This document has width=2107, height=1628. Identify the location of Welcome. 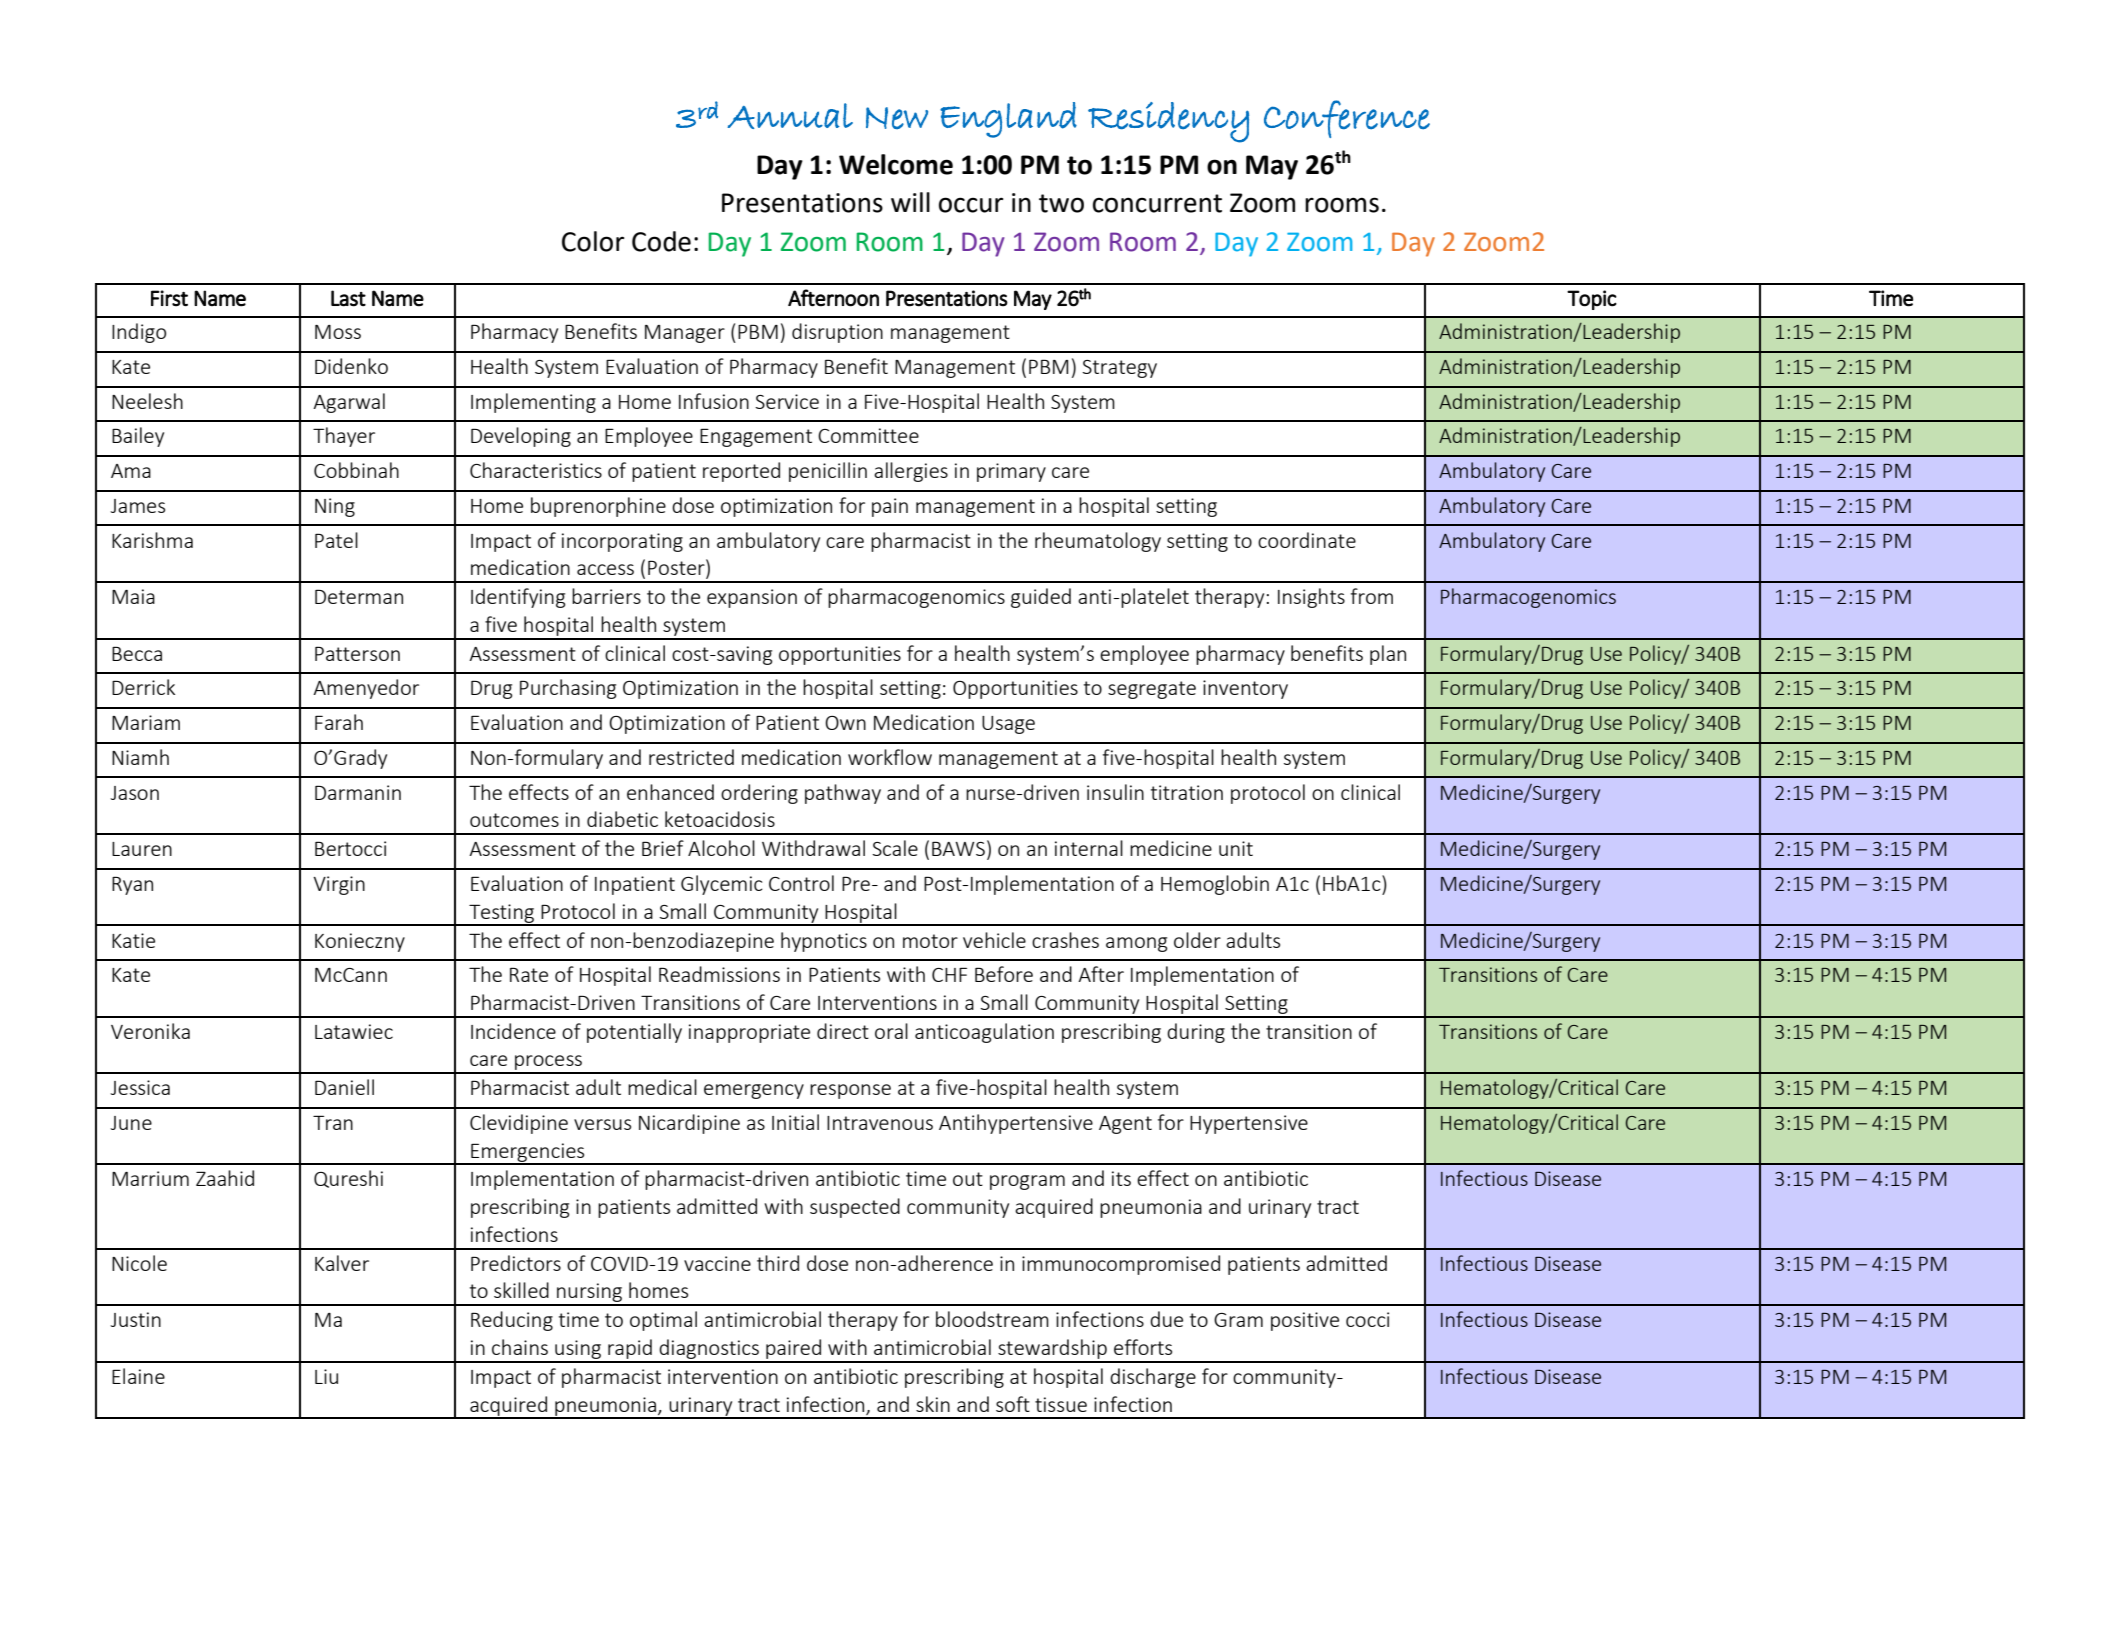
(896, 164).
